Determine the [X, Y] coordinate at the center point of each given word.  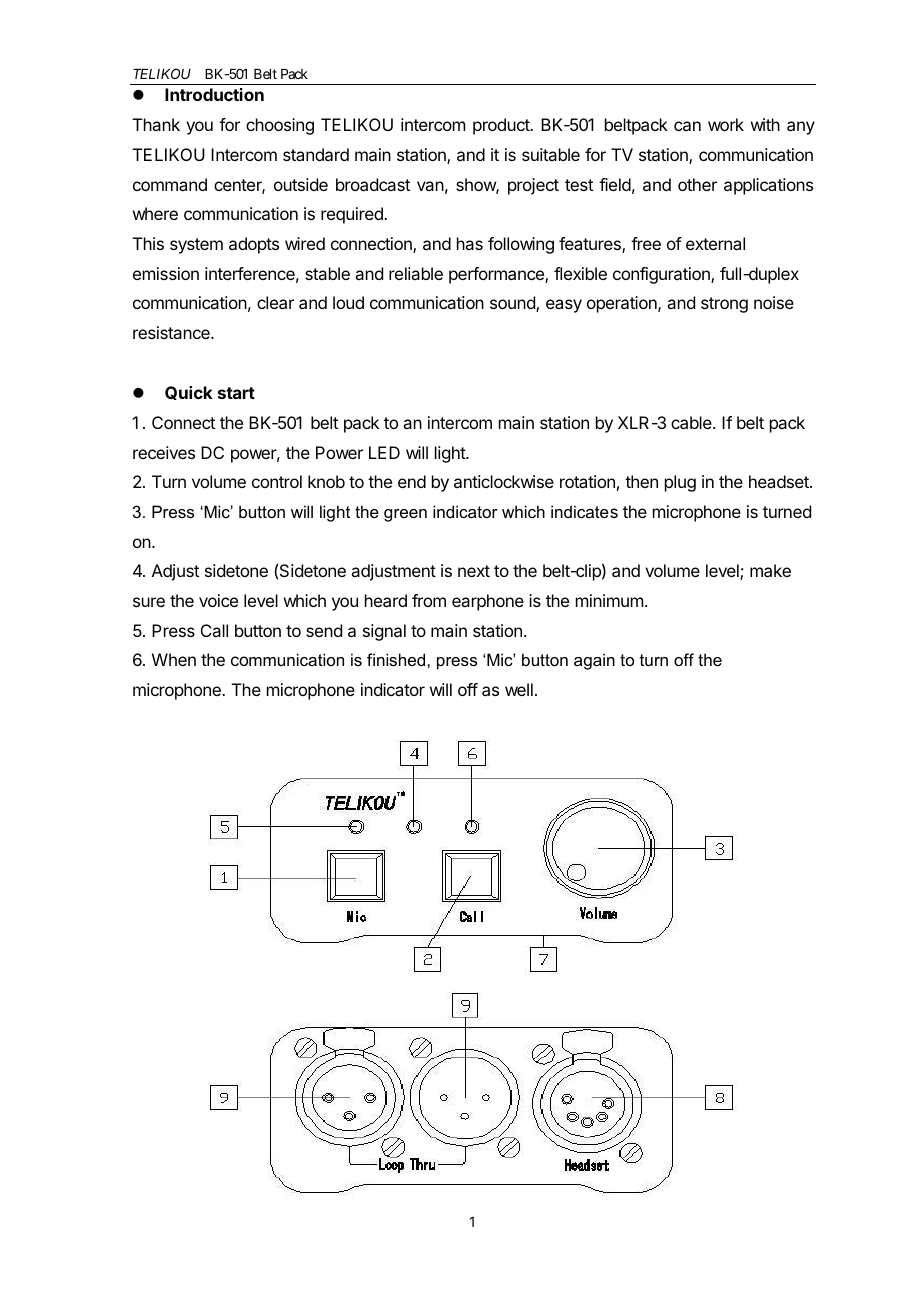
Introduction [214, 94]
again [594, 661]
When [174, 659]
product [502, 126]
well [519, 689]
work [726, 124]
